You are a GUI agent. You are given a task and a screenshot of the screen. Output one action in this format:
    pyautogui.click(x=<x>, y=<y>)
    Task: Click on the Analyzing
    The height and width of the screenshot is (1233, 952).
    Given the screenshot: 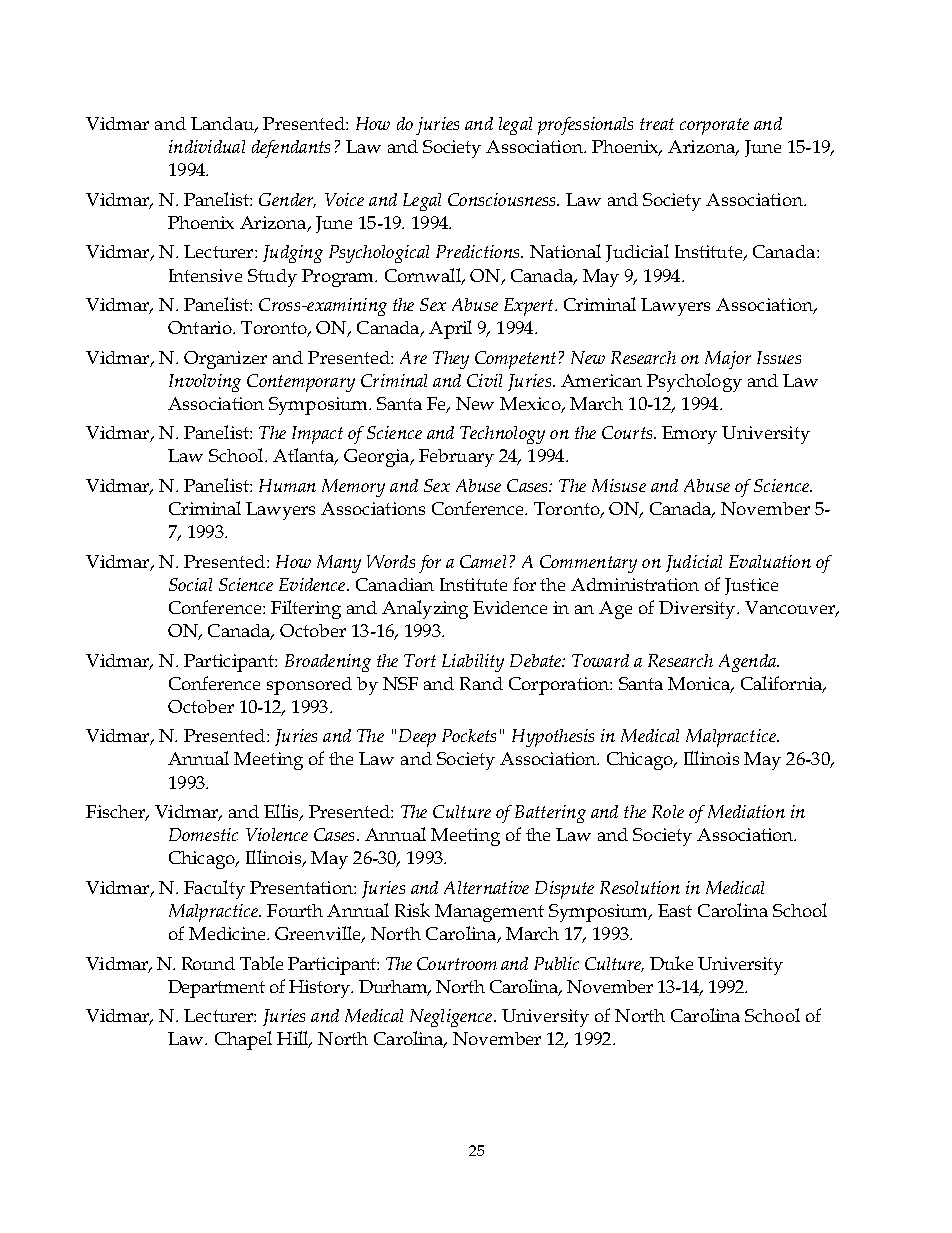 What is the action you would take?
    pyautogui.click(x=425, y=609)
